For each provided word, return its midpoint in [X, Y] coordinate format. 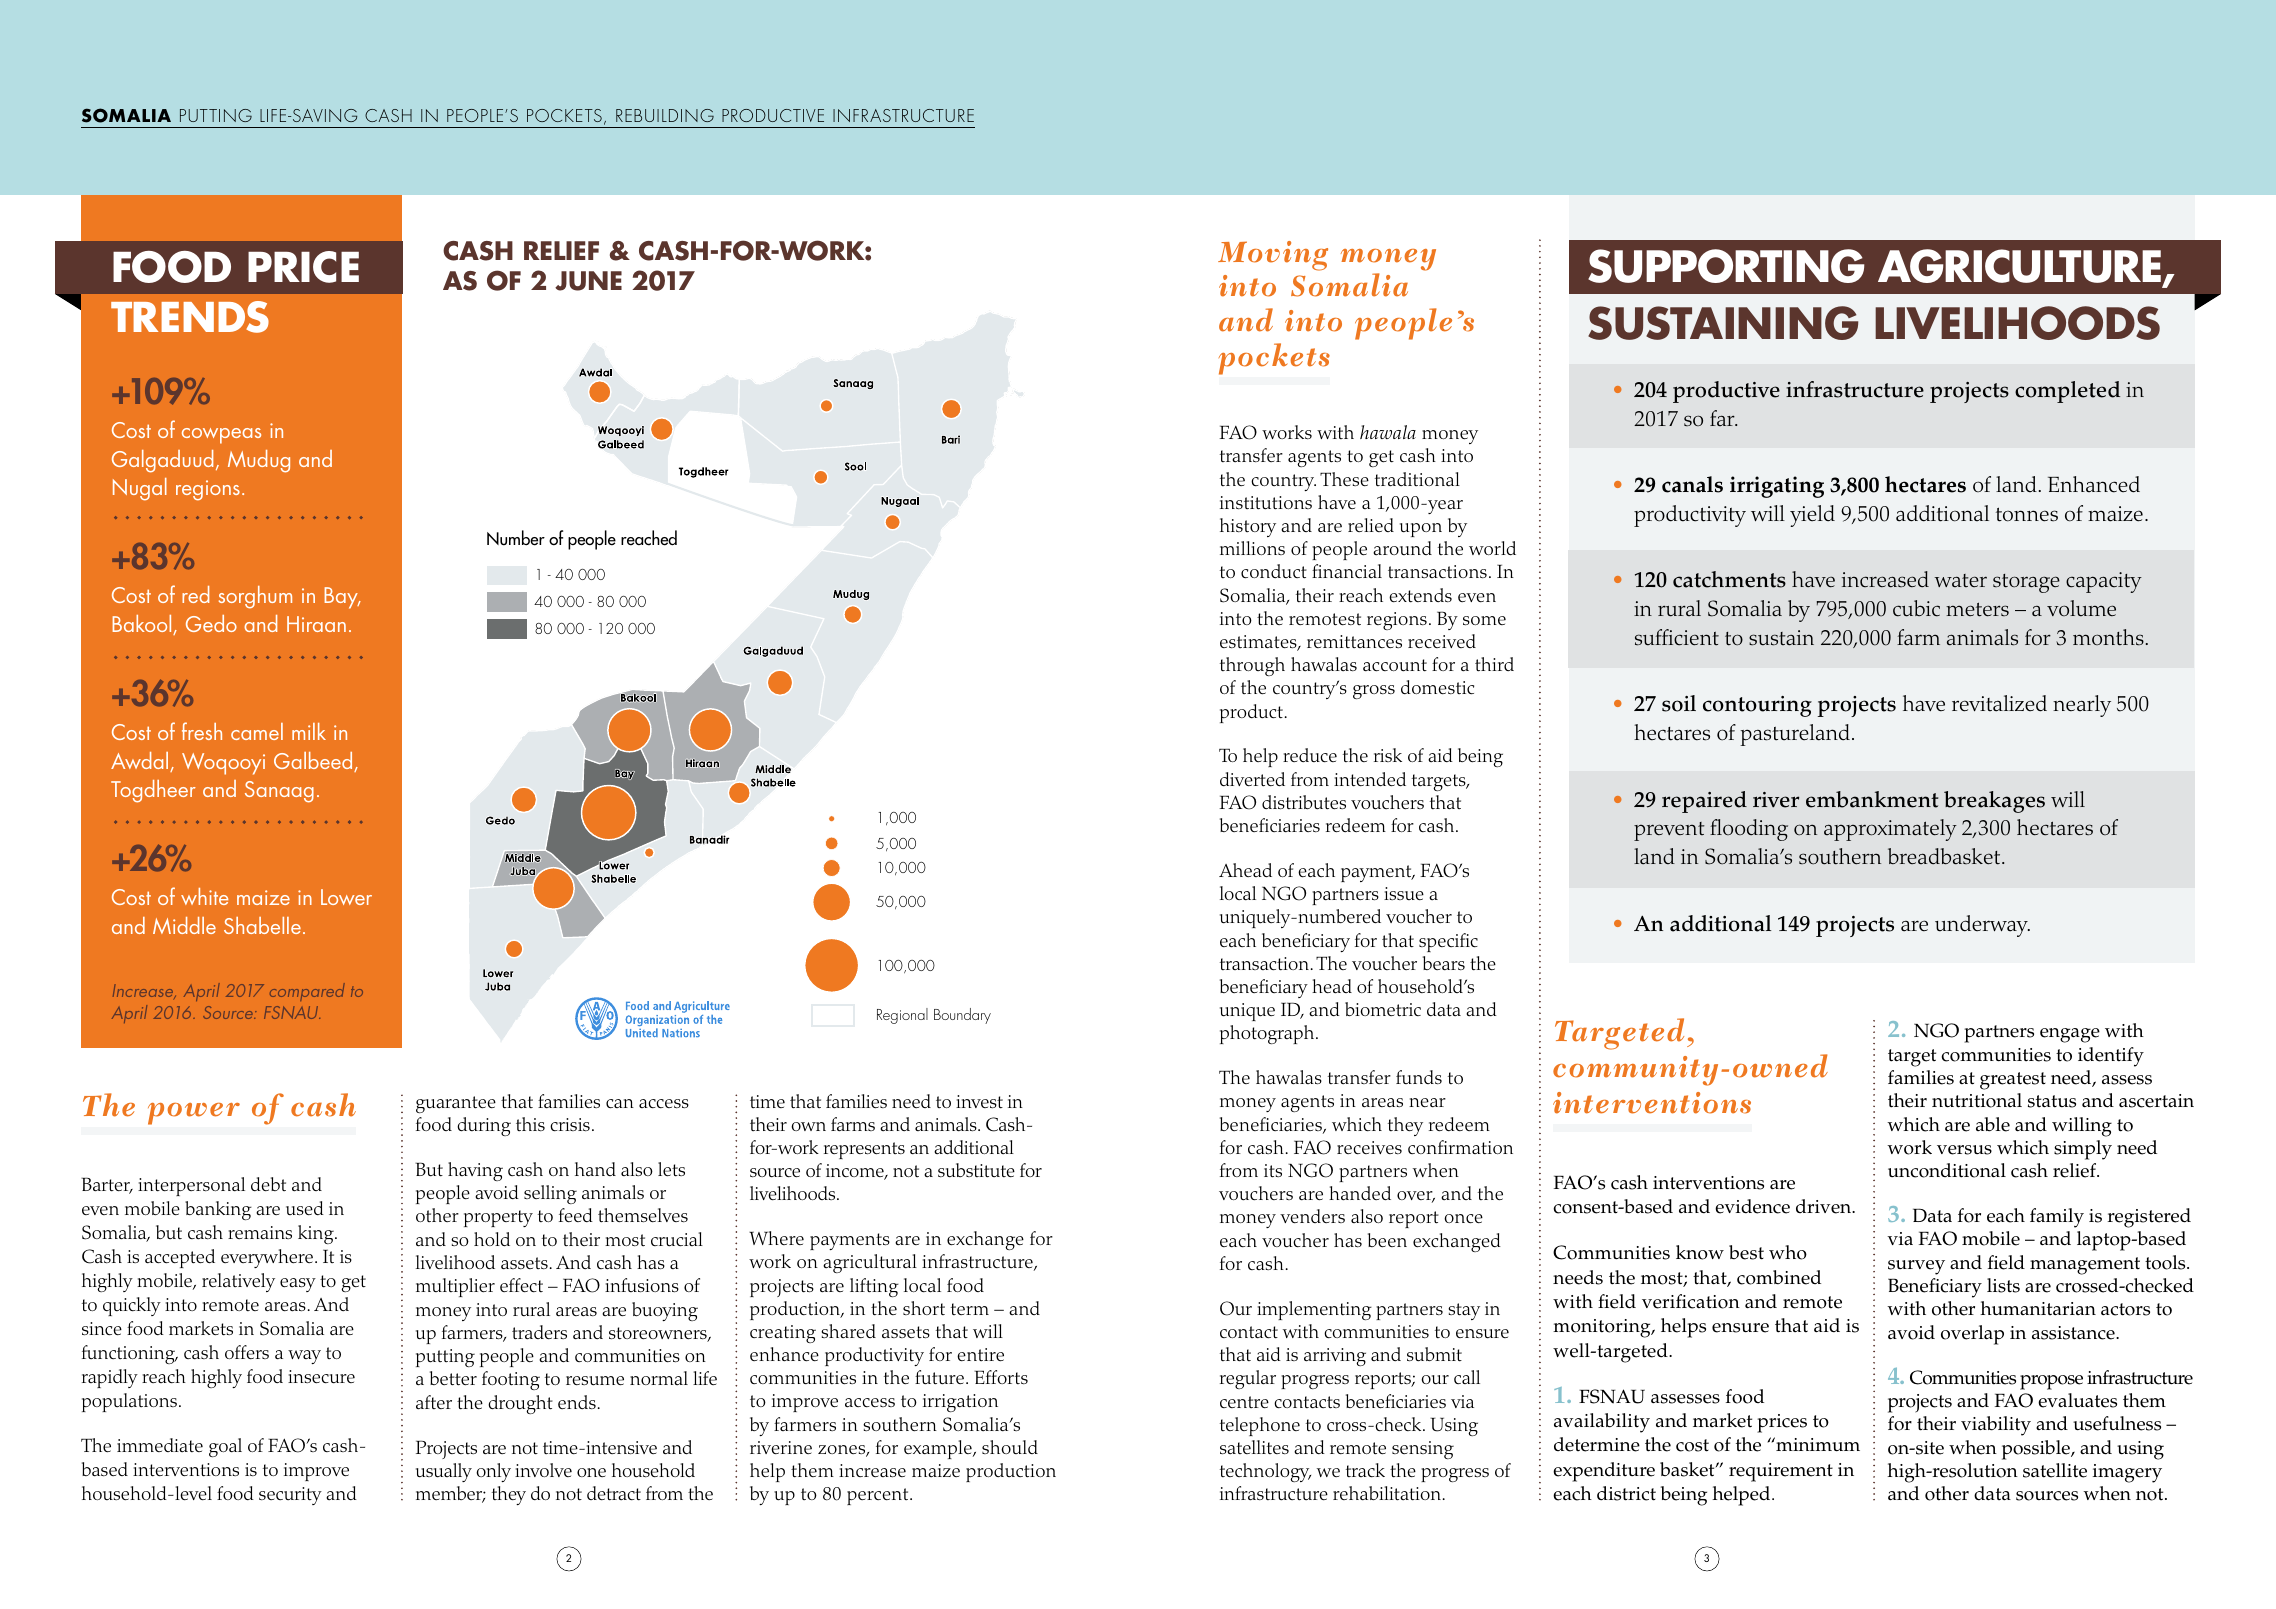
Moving [1273, 256]
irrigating [1777, 487]
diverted [1252, 779]
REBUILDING [665, 115]
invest [979, 1102]
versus [1964, 1150]
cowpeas [221, 436]
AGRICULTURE [2021, 267]
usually [444, 1472]
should [1010, 1447]
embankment [1872, 799]
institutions [1266, 503]
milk [309, 731]
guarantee [456, 1104]
